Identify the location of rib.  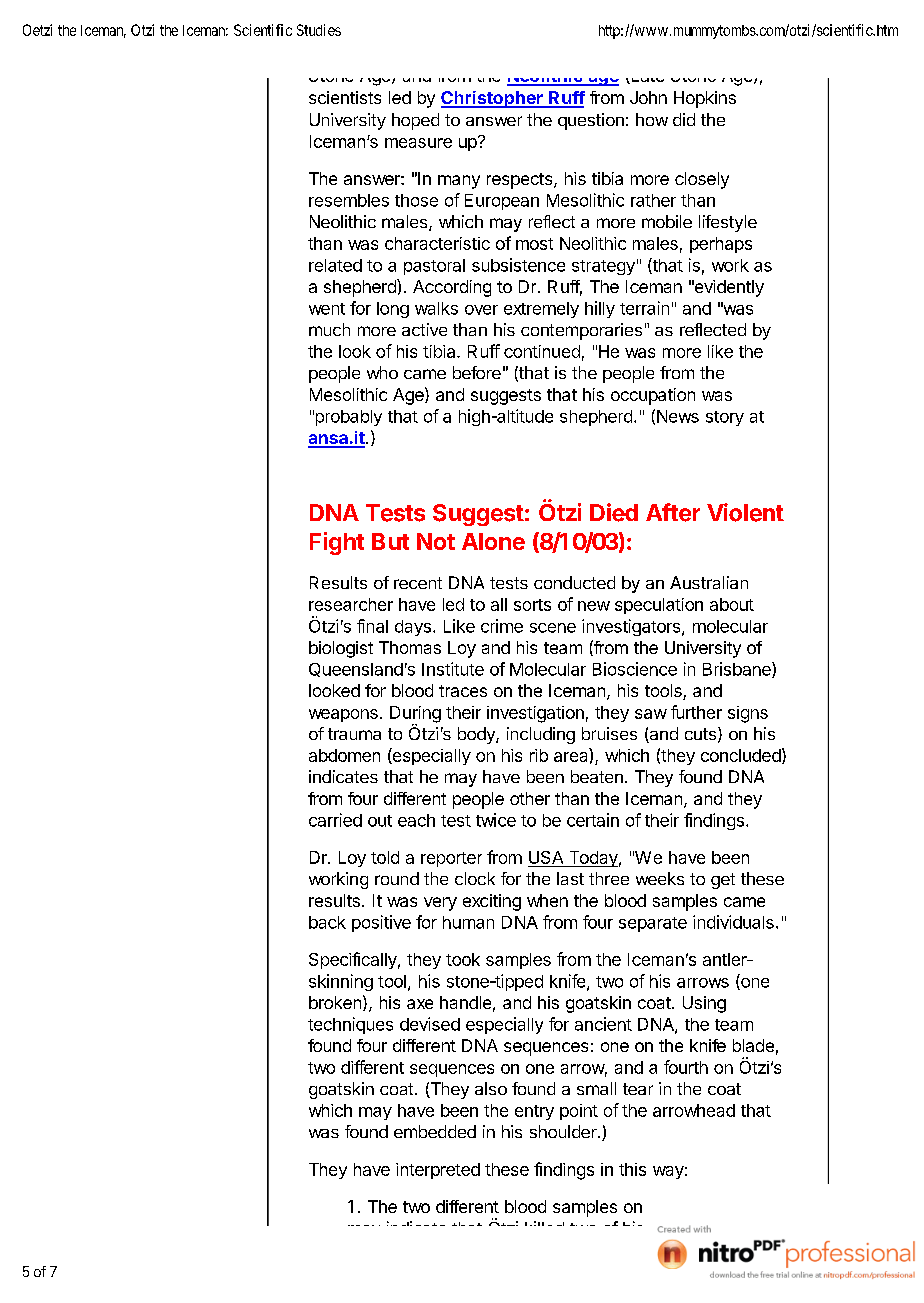
(539, 755).
